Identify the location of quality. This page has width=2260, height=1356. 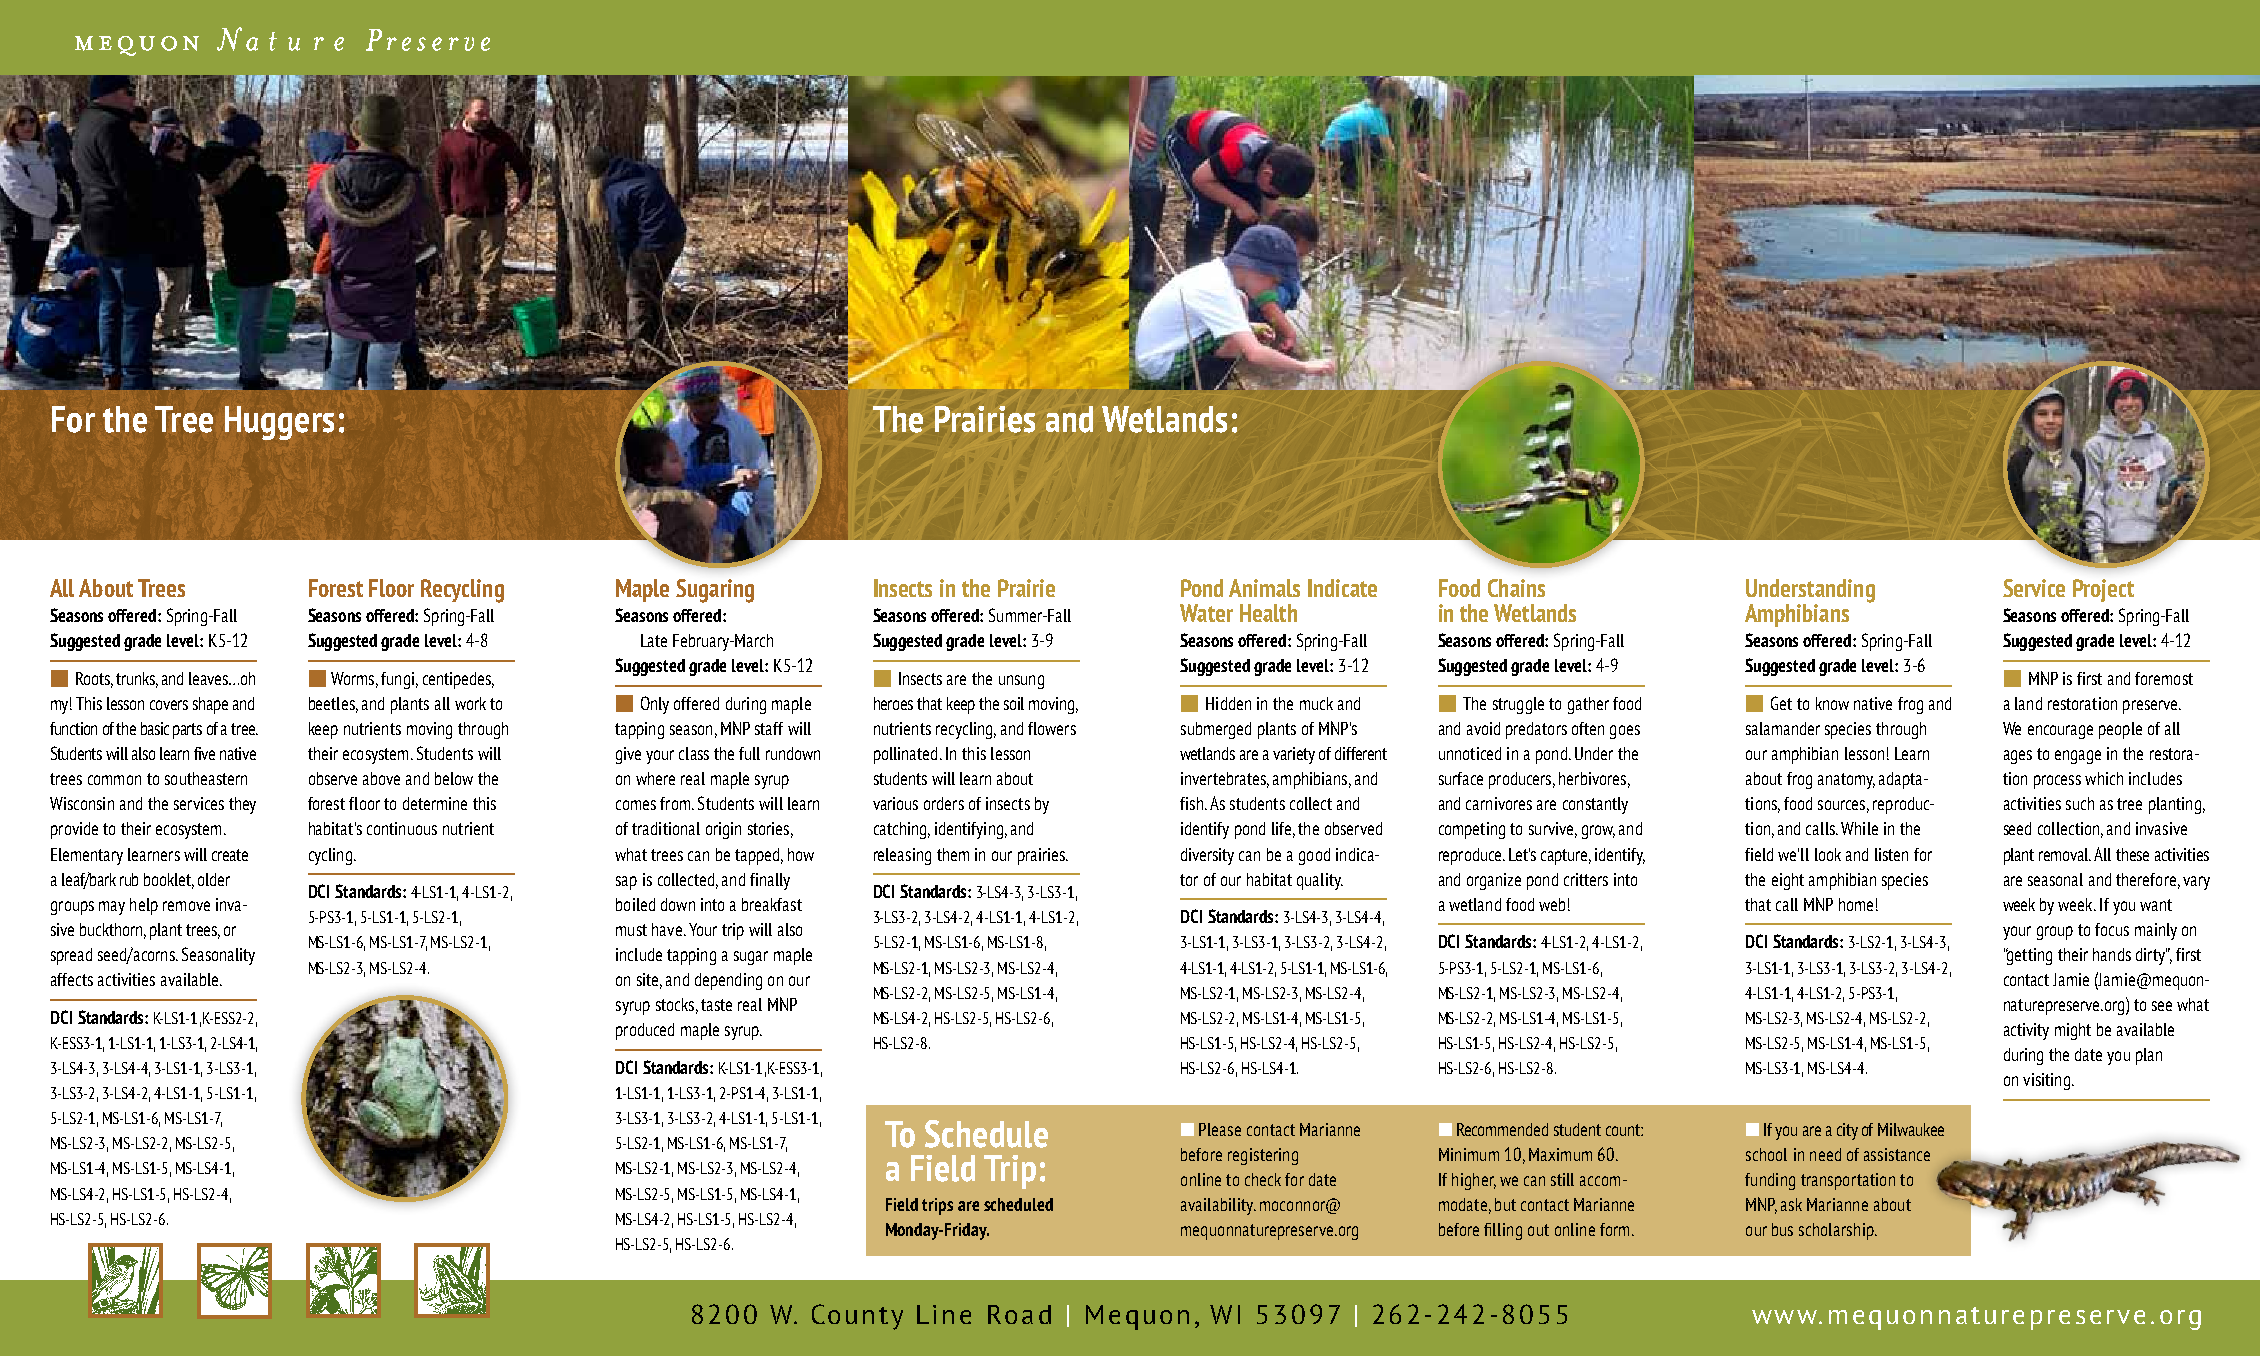
(1320, 881).
